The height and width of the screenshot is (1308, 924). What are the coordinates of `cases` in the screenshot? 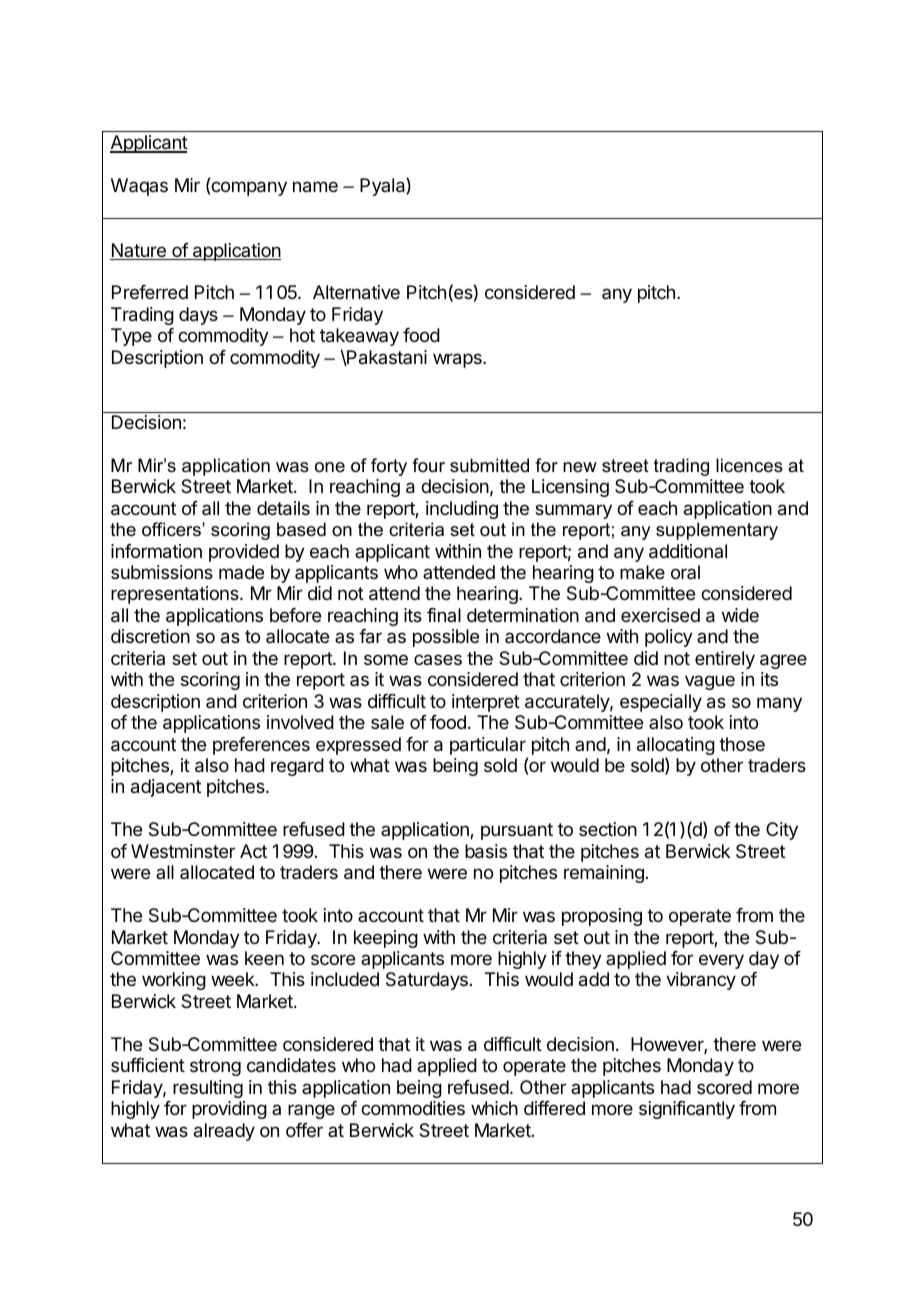 It's located at (438, 659).
